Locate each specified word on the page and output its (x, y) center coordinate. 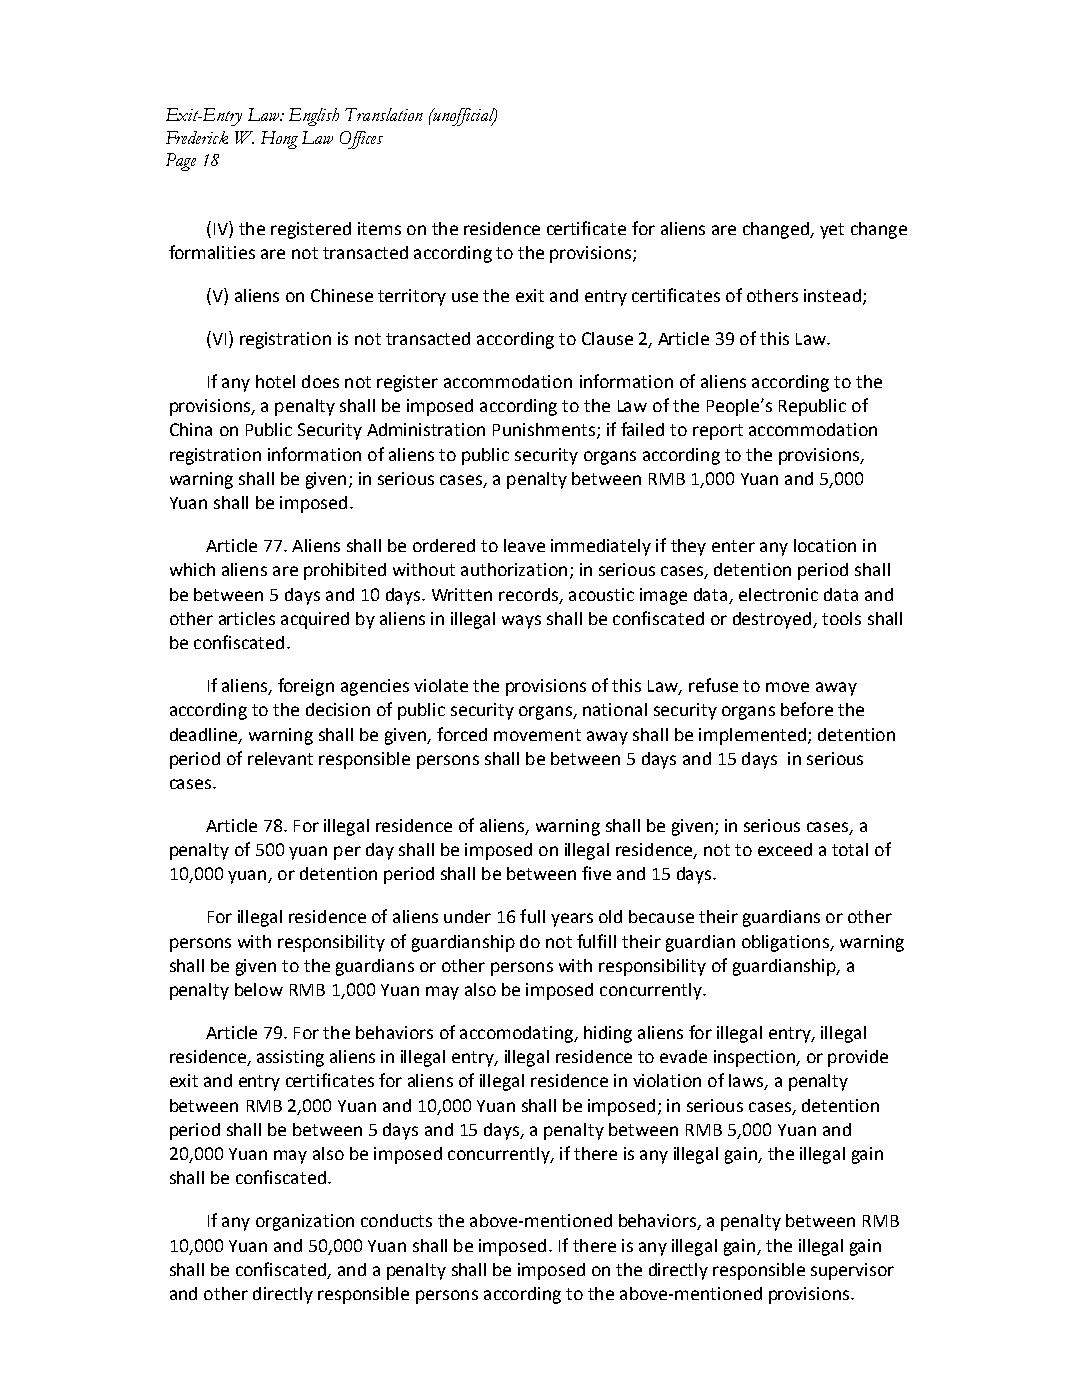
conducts (396, 1220)
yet (832, 231)
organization (305, 1222)
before (807, 709)
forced (462, 734)
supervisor (852, 1271)
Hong (279, 140)
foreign (306, 687)
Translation (384, 114)
